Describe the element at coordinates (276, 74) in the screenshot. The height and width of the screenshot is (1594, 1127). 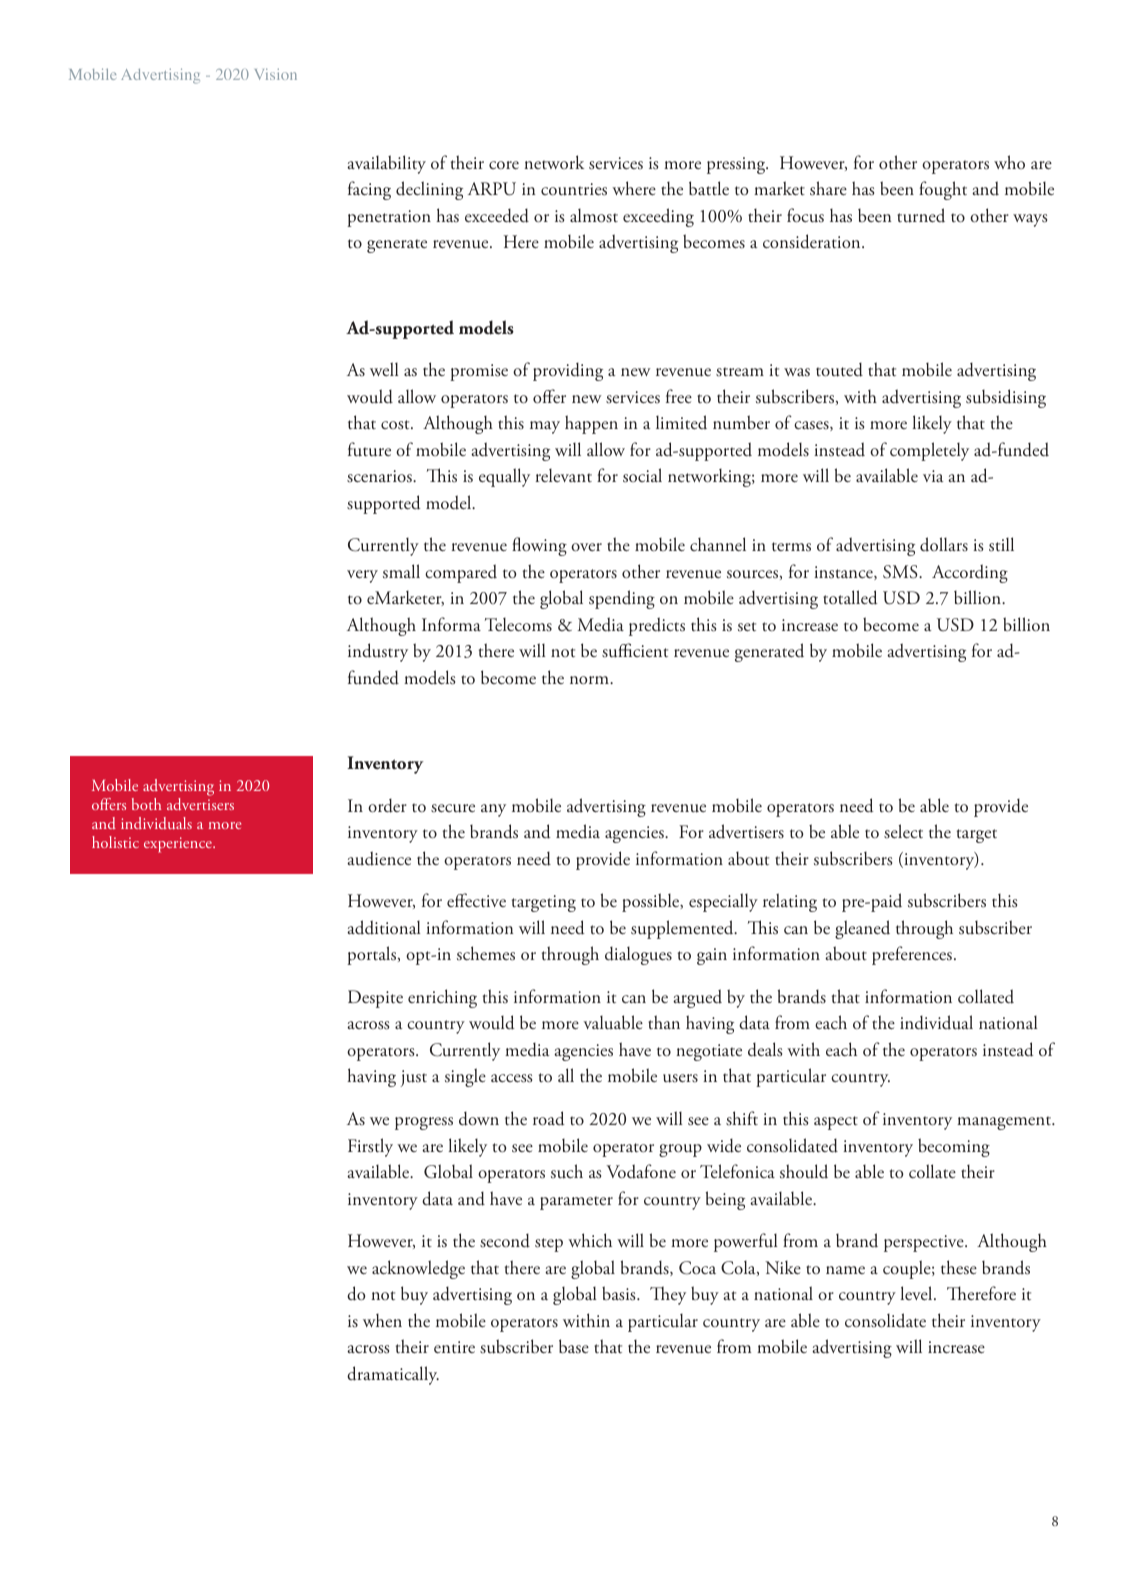
I see `Vision` at that location.
